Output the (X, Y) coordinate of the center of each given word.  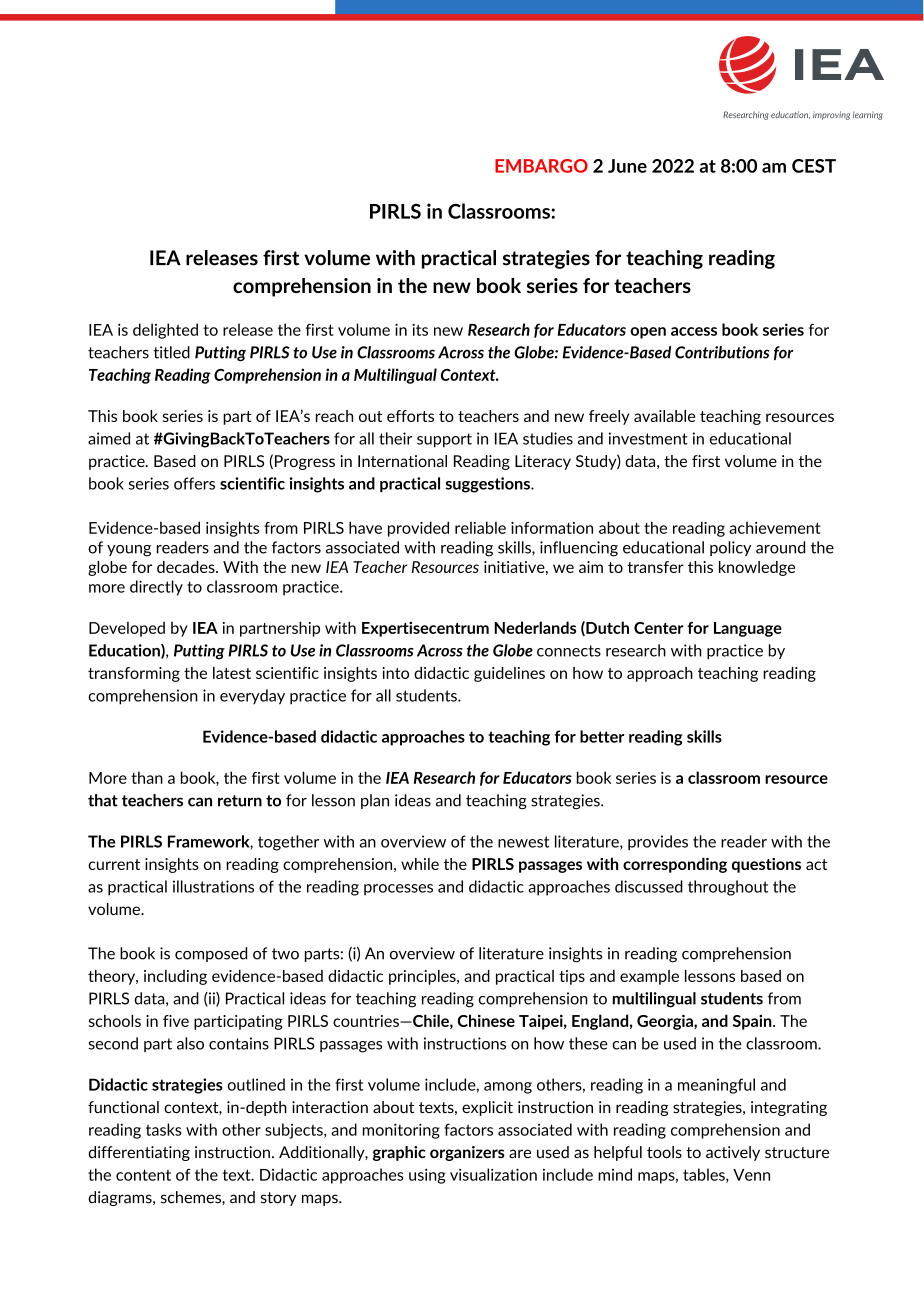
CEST (814, 166)
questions (766, 865)
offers (194, 483)
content (143, 1175)
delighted (165, 331)
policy (730, 548)
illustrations (213, 886)
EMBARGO (541, 166)
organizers (467, 1153)
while (420, 864)
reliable (480, 527)
